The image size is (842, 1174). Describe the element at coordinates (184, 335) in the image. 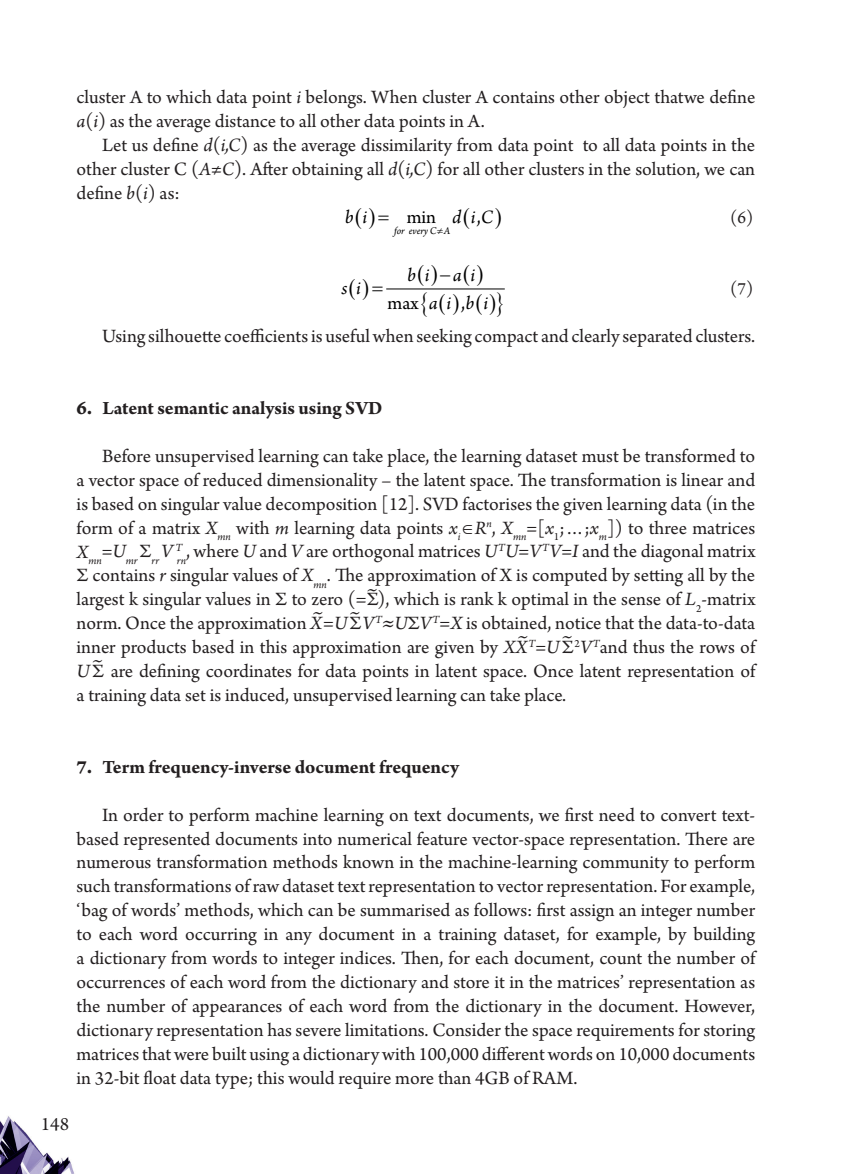

I see `silhouette` at that location.
